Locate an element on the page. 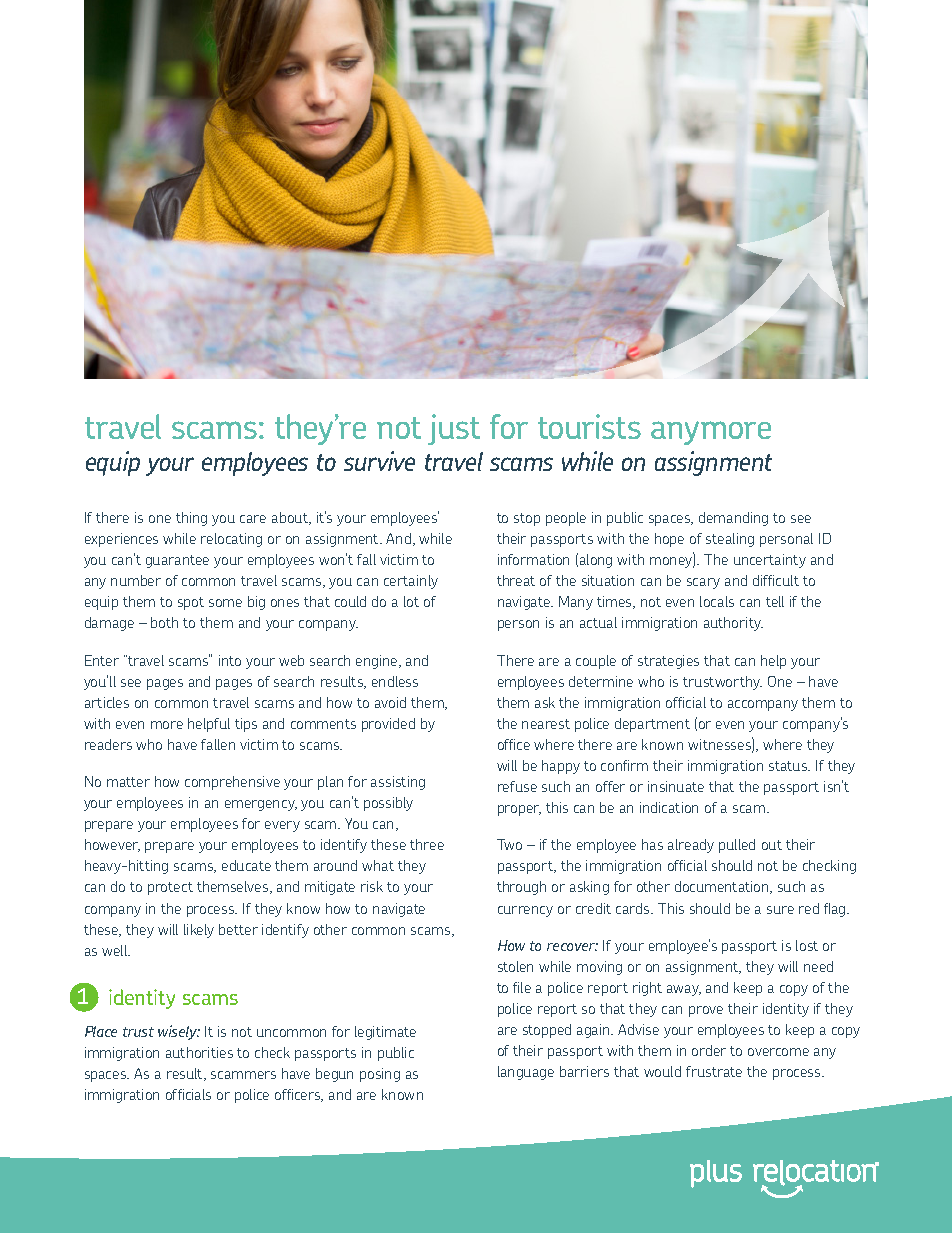 The image size is (952, 1233). into is located at coordinates (230, 660).
